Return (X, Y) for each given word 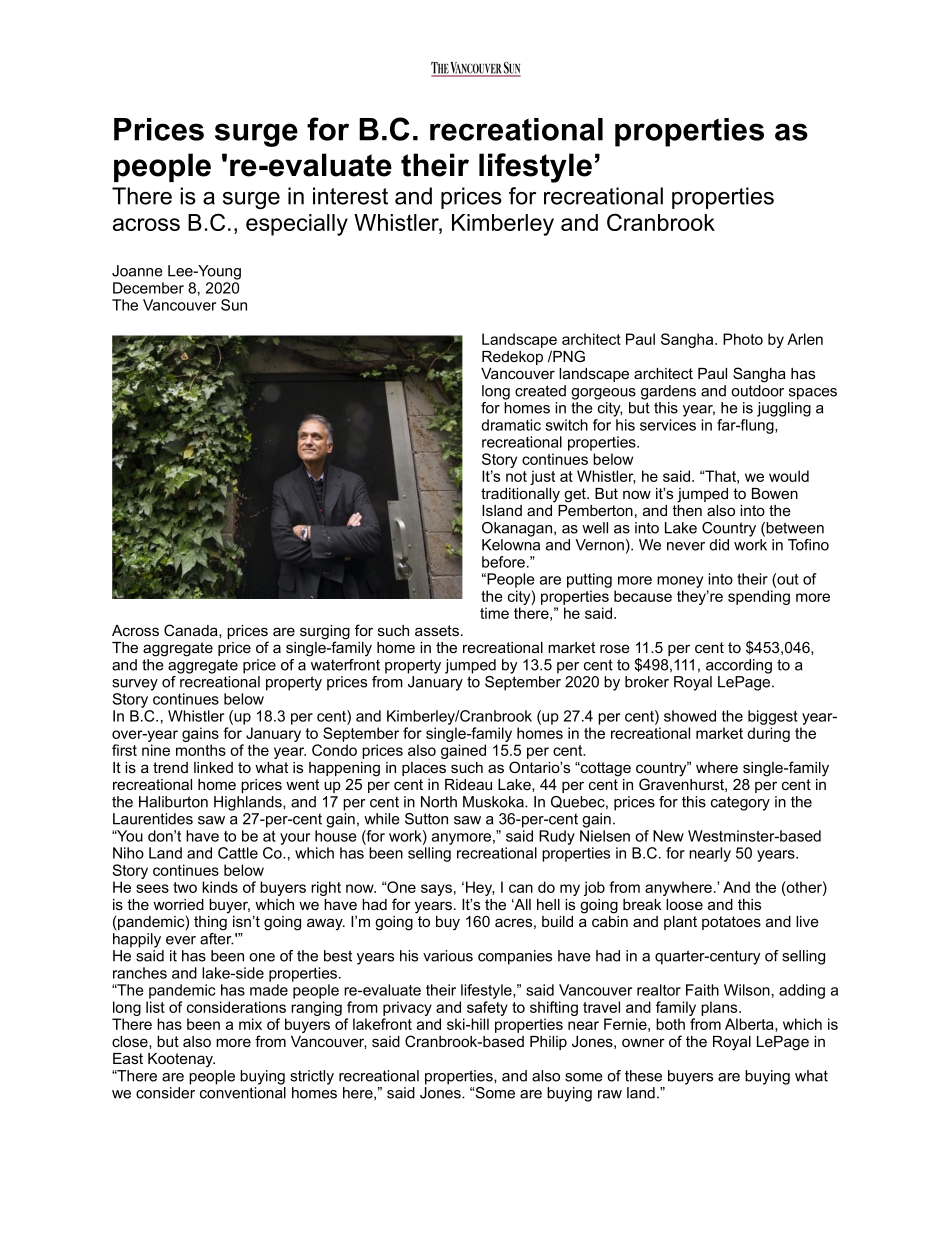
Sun (234, 305)
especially (297, 225)
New (668, 836)
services (668, 425)
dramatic (511, 425)
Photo (743, 339)
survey (135, 685)
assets (437, 630)
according (739, 666)
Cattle (238, 853)
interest (350, 196)
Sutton (426, 819)
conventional (243, 1093)
